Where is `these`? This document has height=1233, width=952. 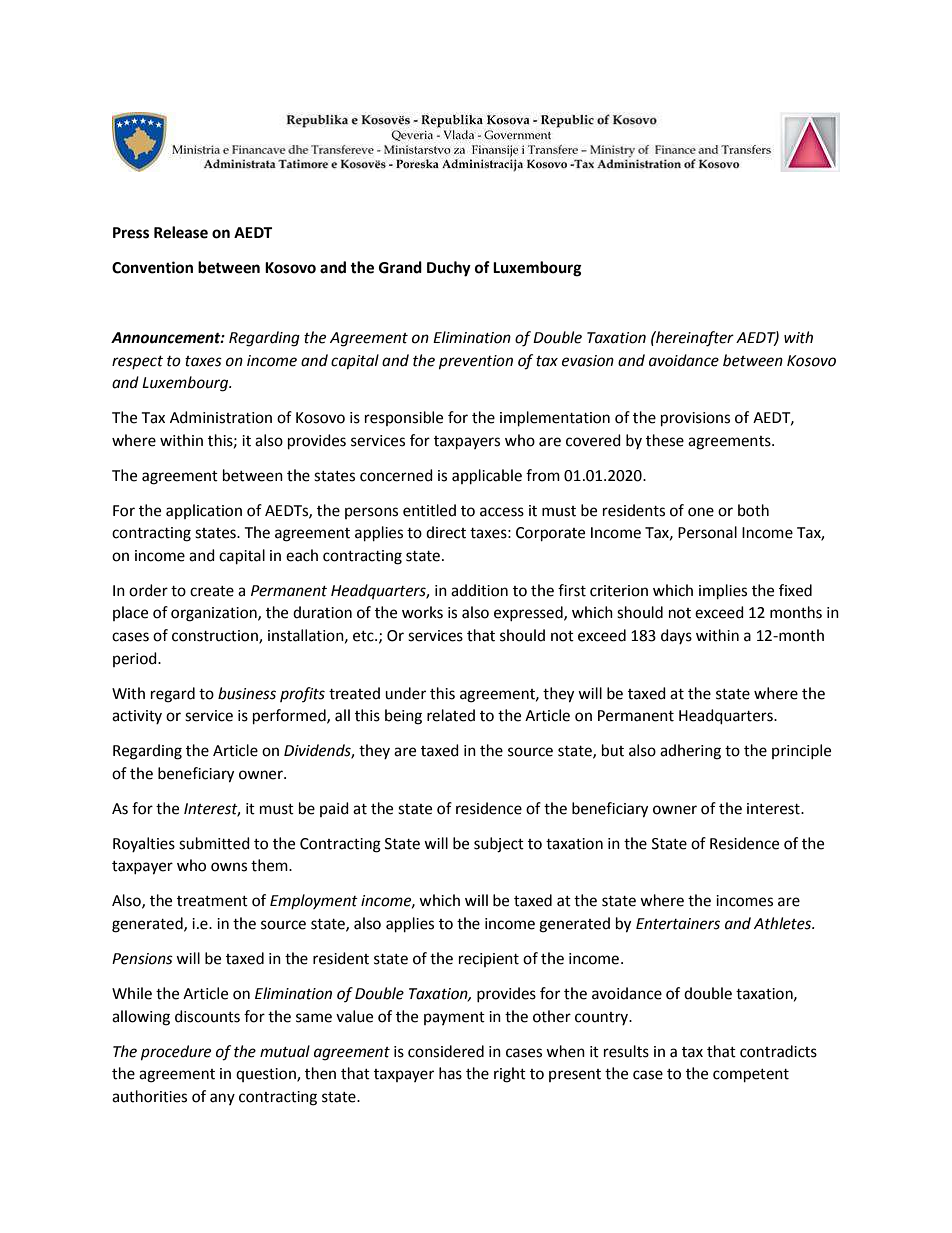 these is located at coordinates (665, 440).
